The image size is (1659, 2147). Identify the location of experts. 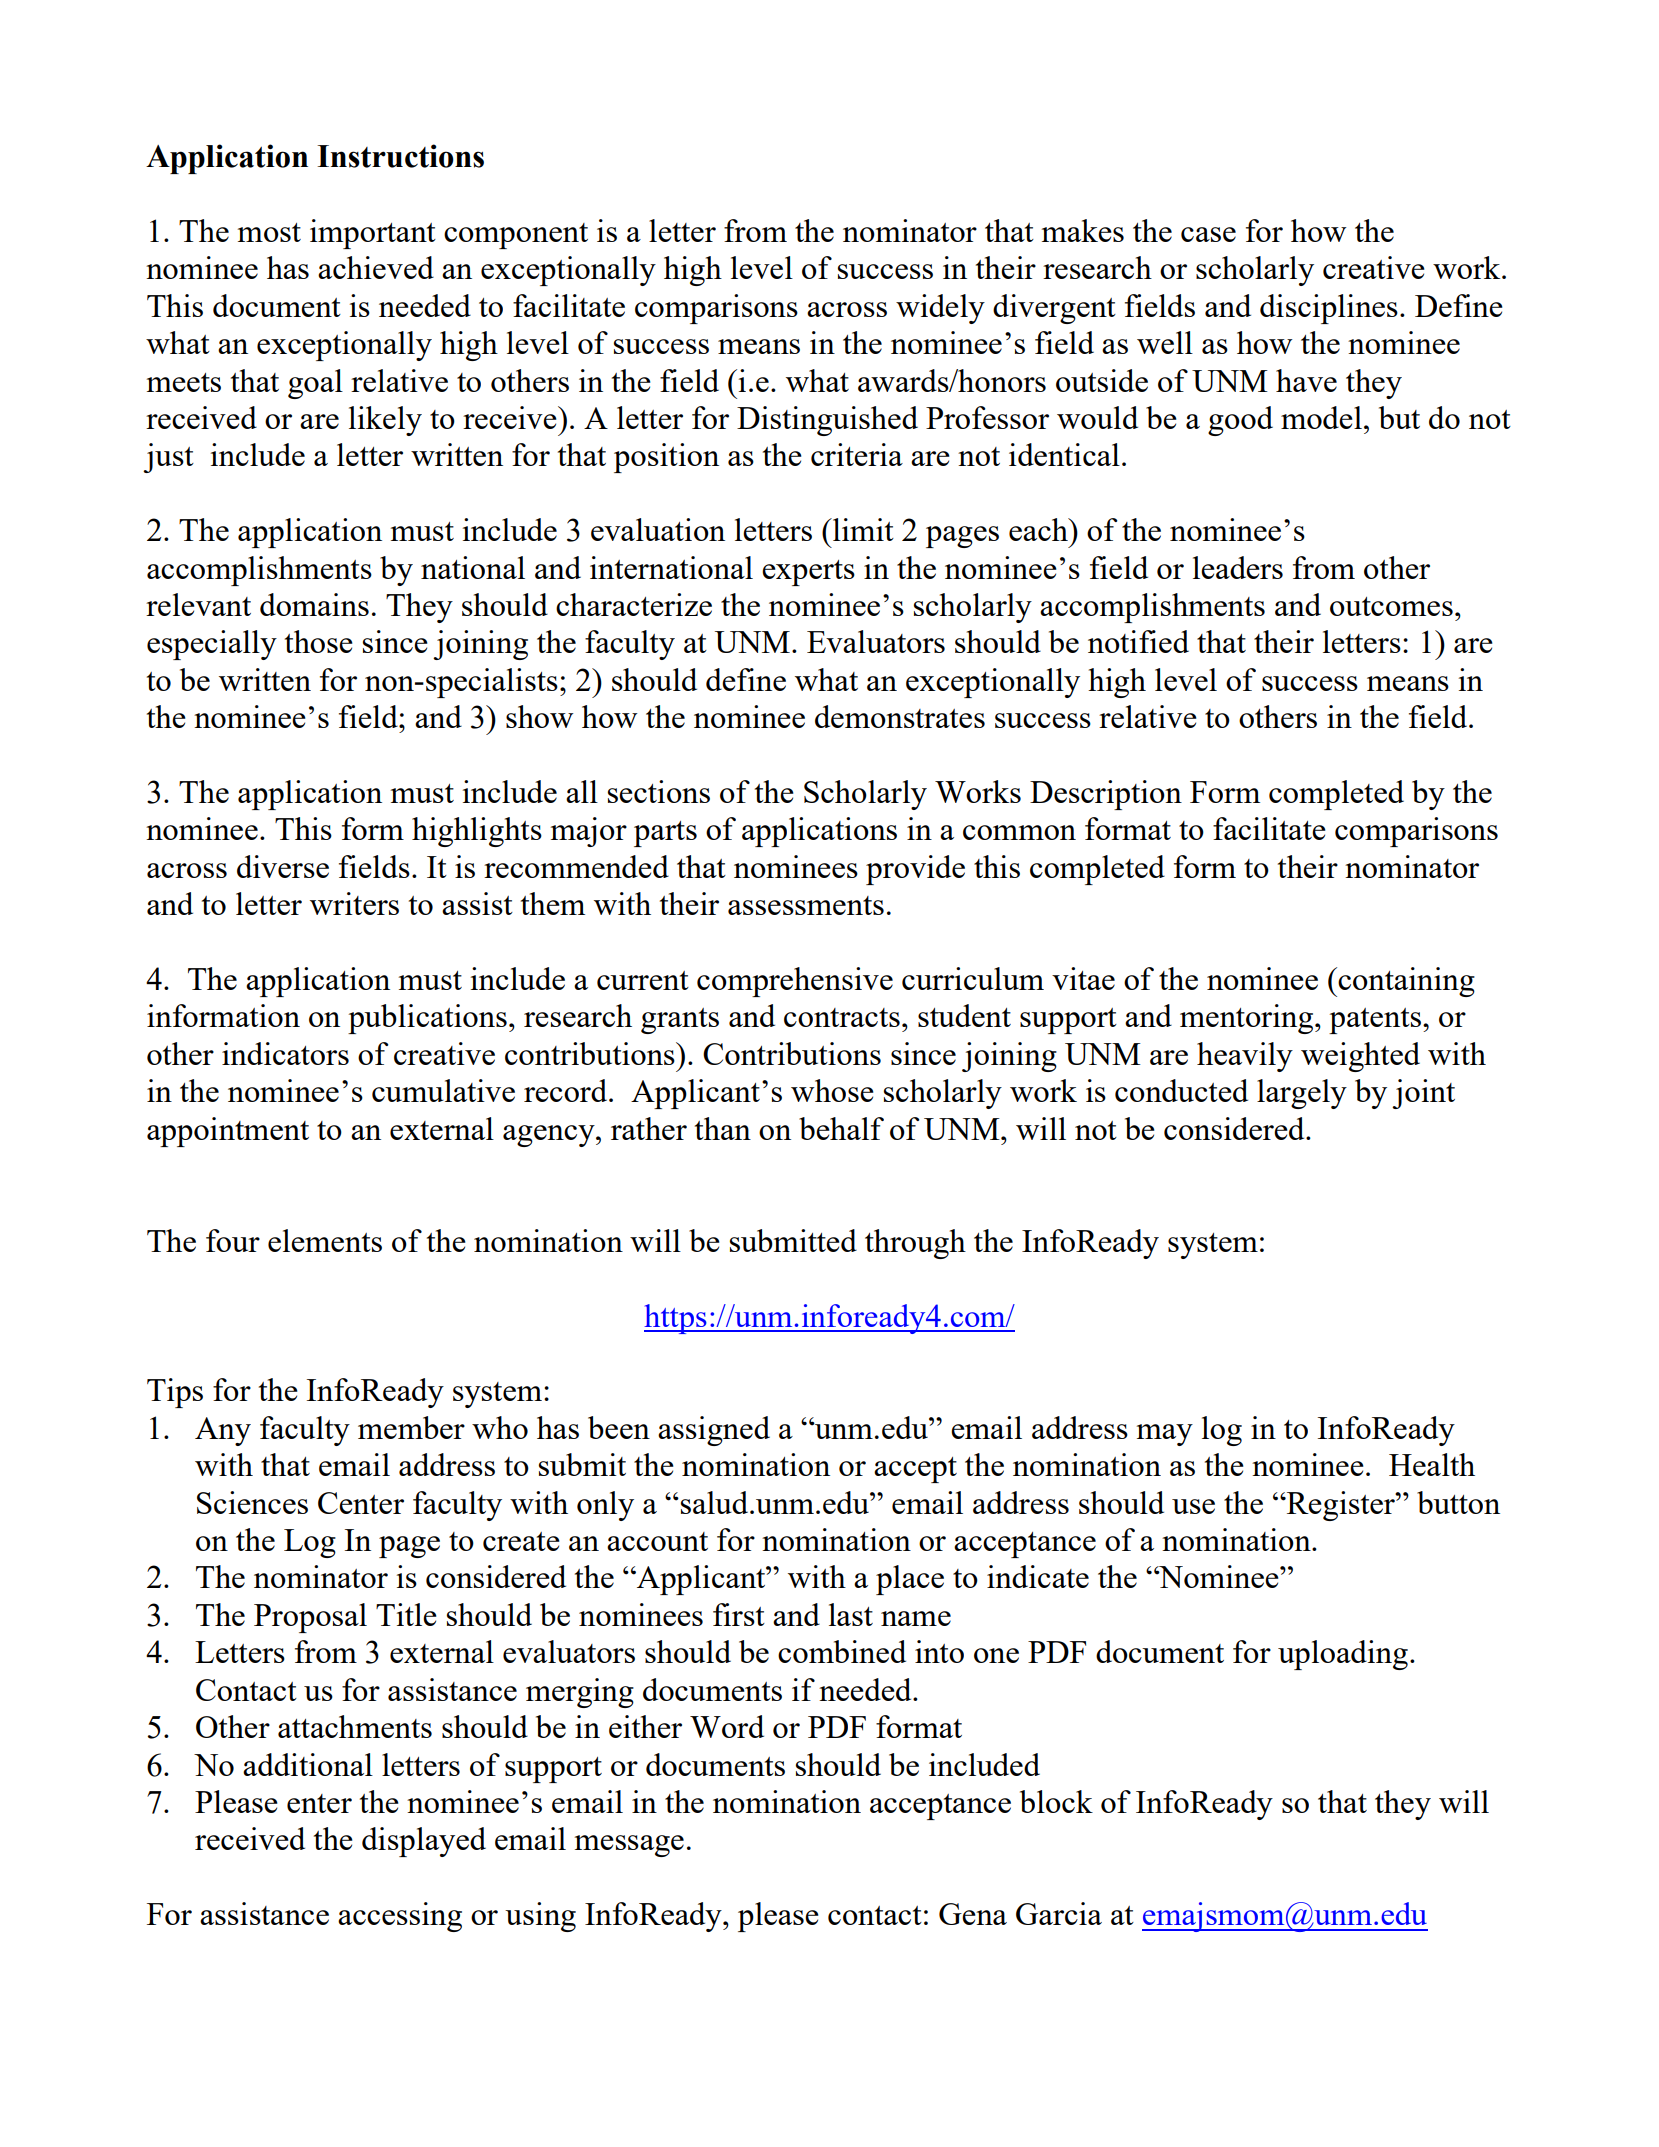
(808, 573).
